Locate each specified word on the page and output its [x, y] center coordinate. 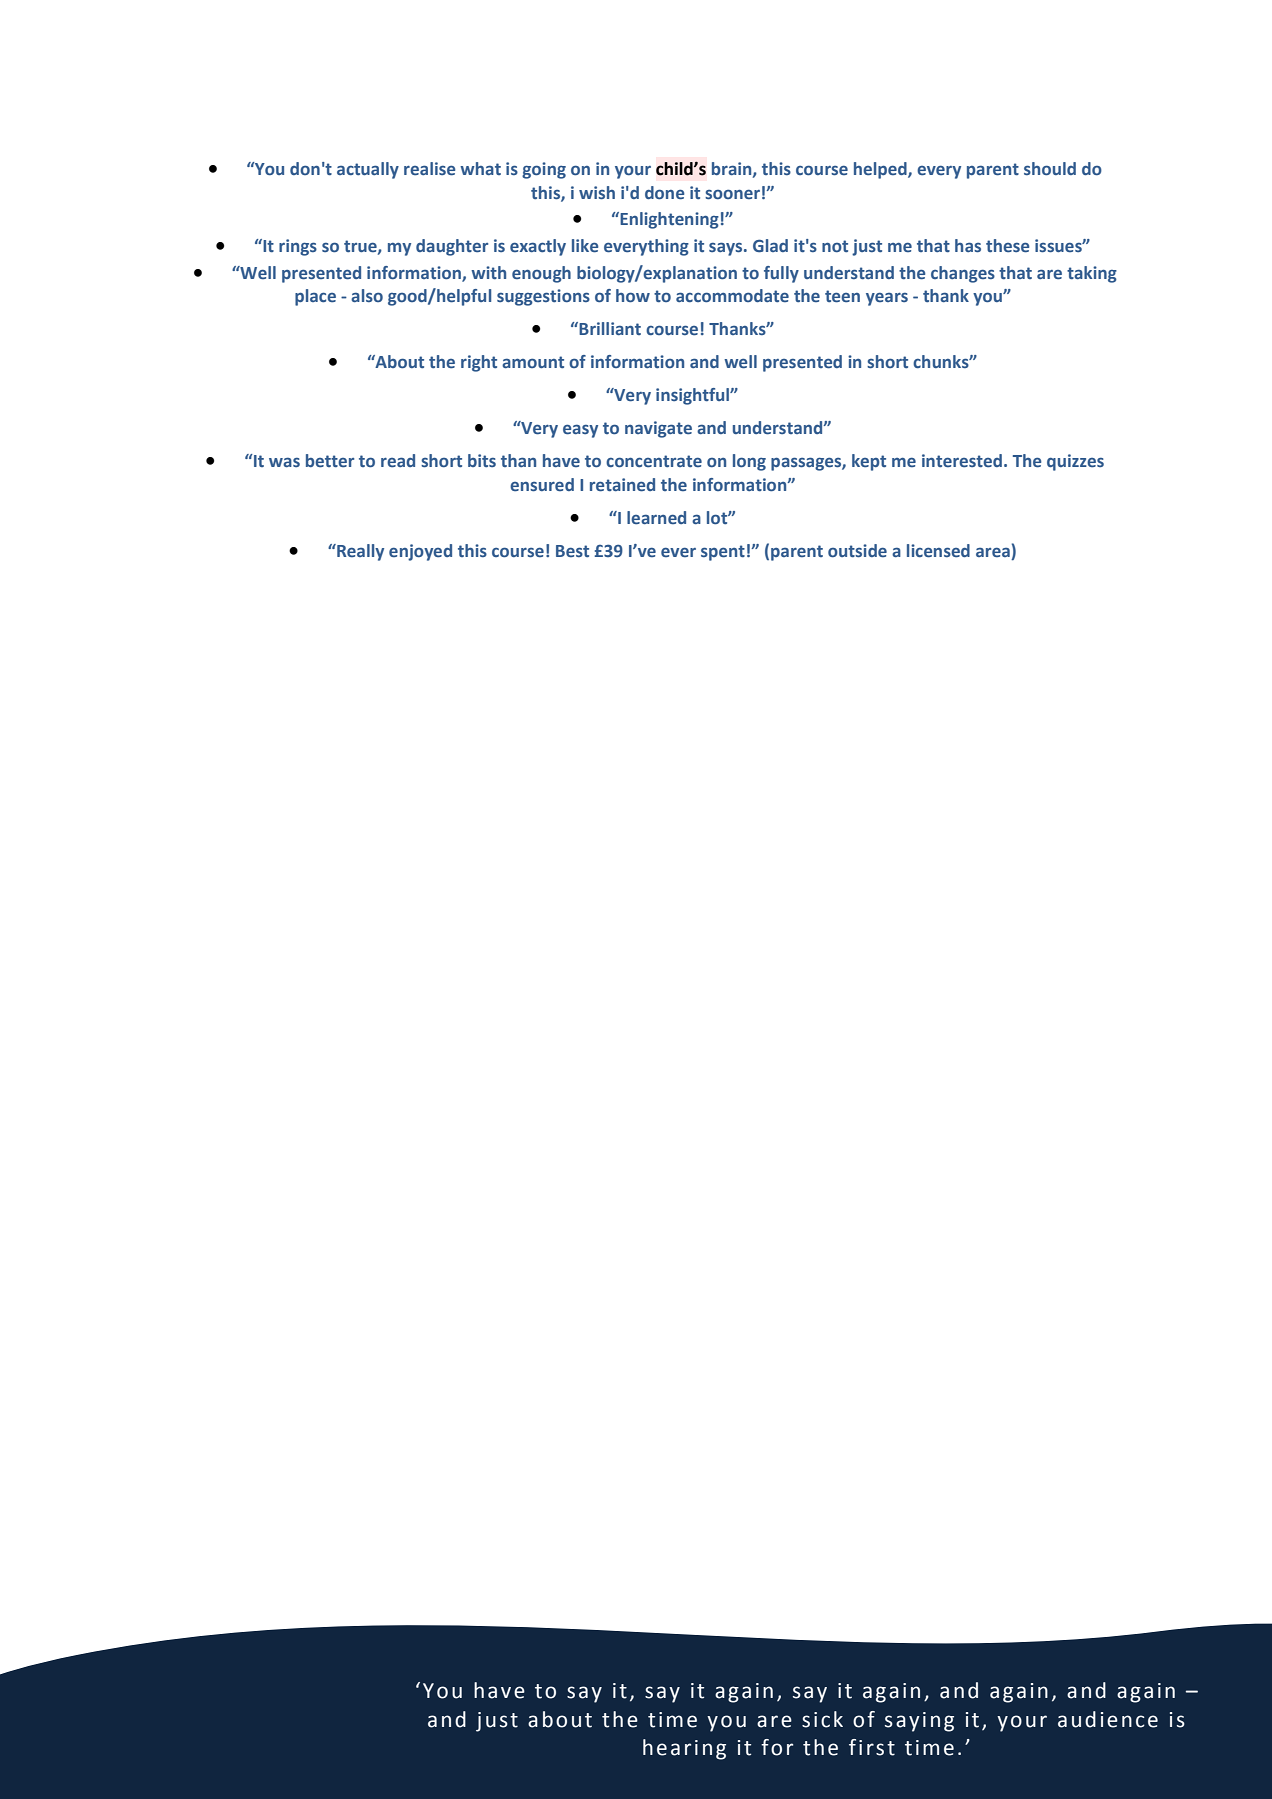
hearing [684, 1749]
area [994, 553]
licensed [938, 551]
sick [822, 1719]
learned [656, 518]
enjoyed [420, 552]
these [1008, 246]
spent [723, 553]
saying [919, 1722]
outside [857, 550]
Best [572, 551]
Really [359, 552]
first [872, 1747]
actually [368, 170]
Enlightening [668, 220]
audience [1108, 1719]
